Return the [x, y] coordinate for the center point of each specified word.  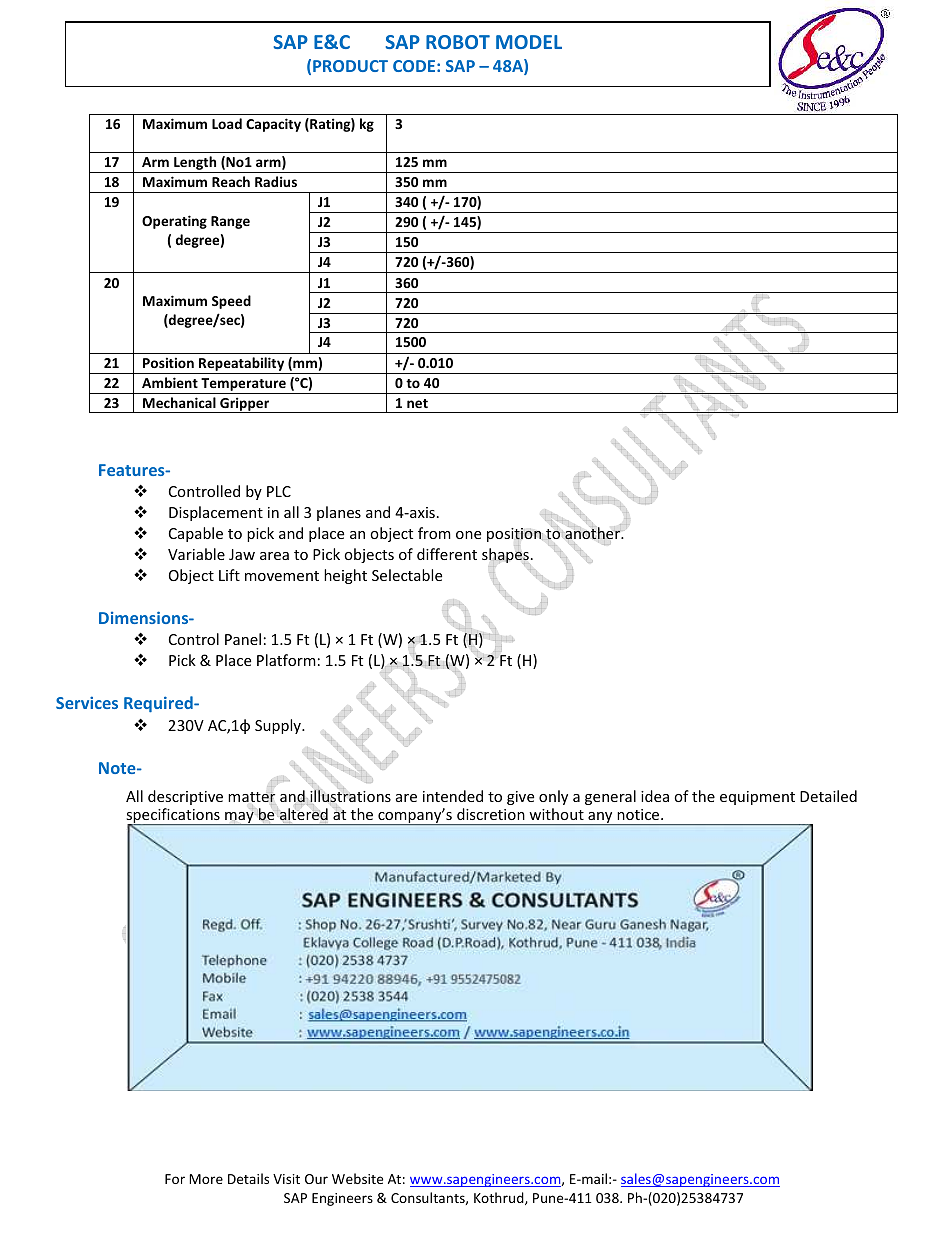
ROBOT [458, 42]
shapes [505, 556]
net [417, 403]
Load [227, 123]
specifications [174, 817]
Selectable [407, 575]
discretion [491, 814]
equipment [757, 798]
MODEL [529, 42]
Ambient [170, 382]
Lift [229, 575]
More [206, 1179]
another [593, 534]
